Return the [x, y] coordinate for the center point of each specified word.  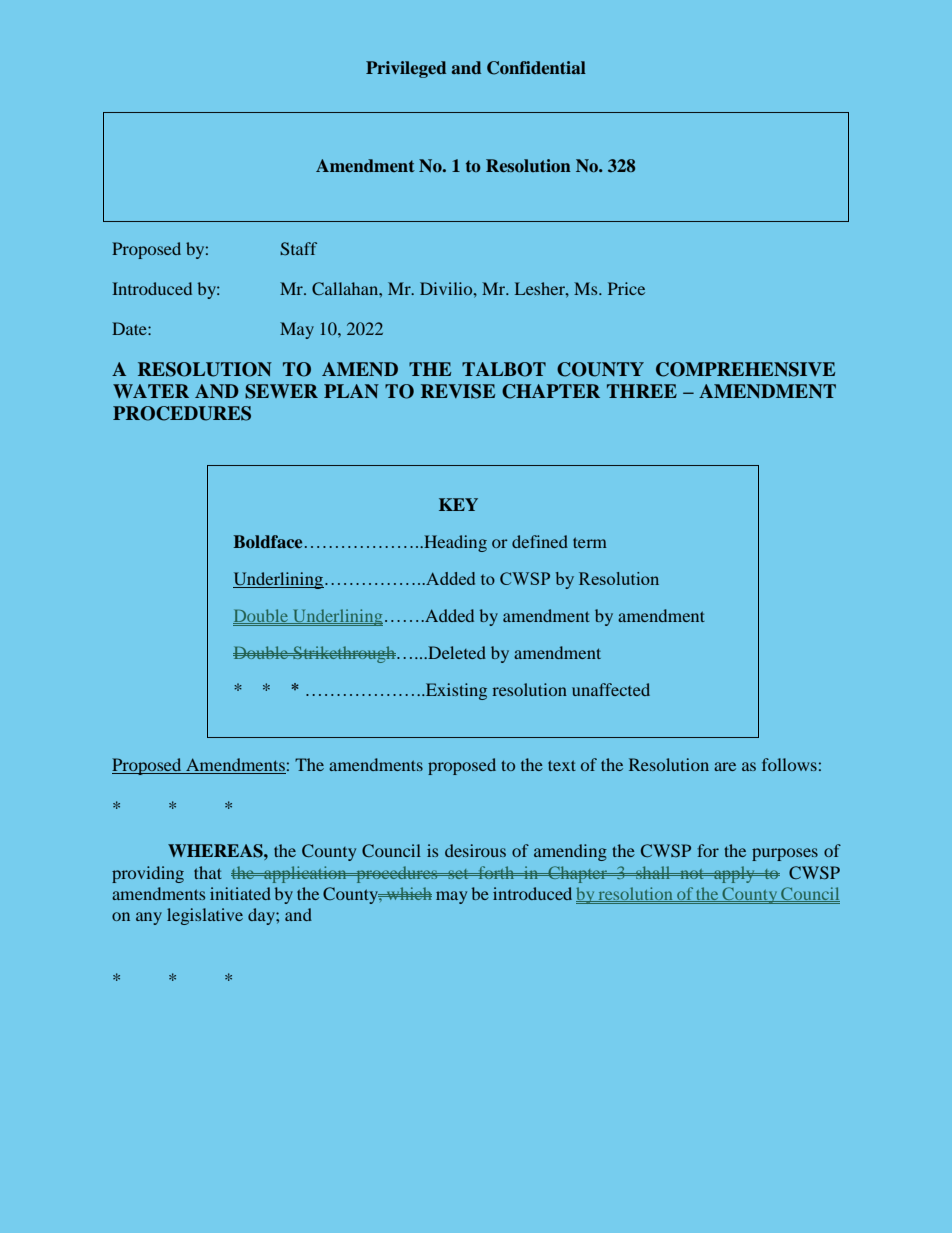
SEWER [281, 391]
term [590, 542]
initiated [240, 893]
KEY [458, 504]
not [692, 874]
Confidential [536, 68]
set [458, 874]
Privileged [406, 69]
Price [626, 288]
